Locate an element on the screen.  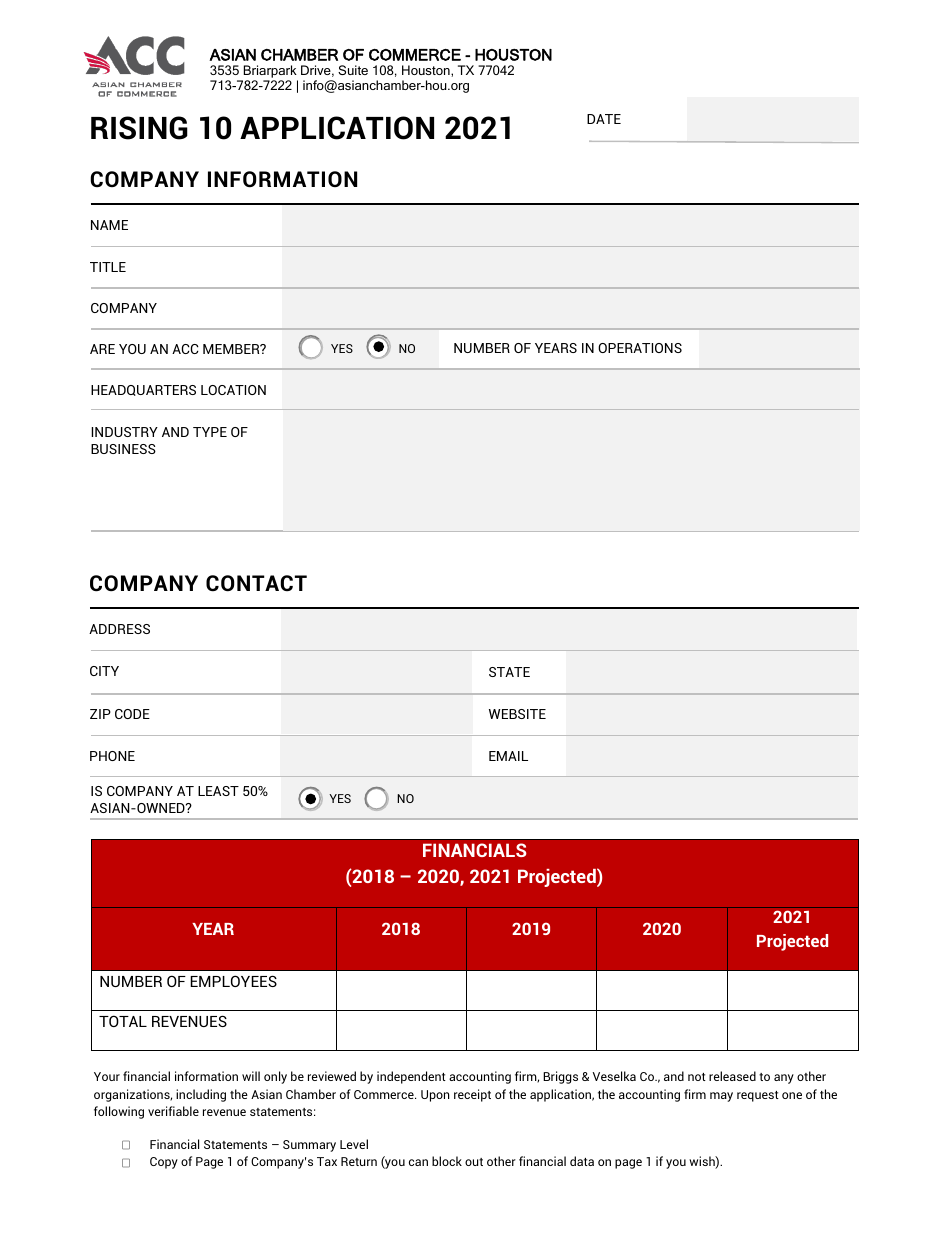
OPERATIONS is located at coordinates (640, 348).
